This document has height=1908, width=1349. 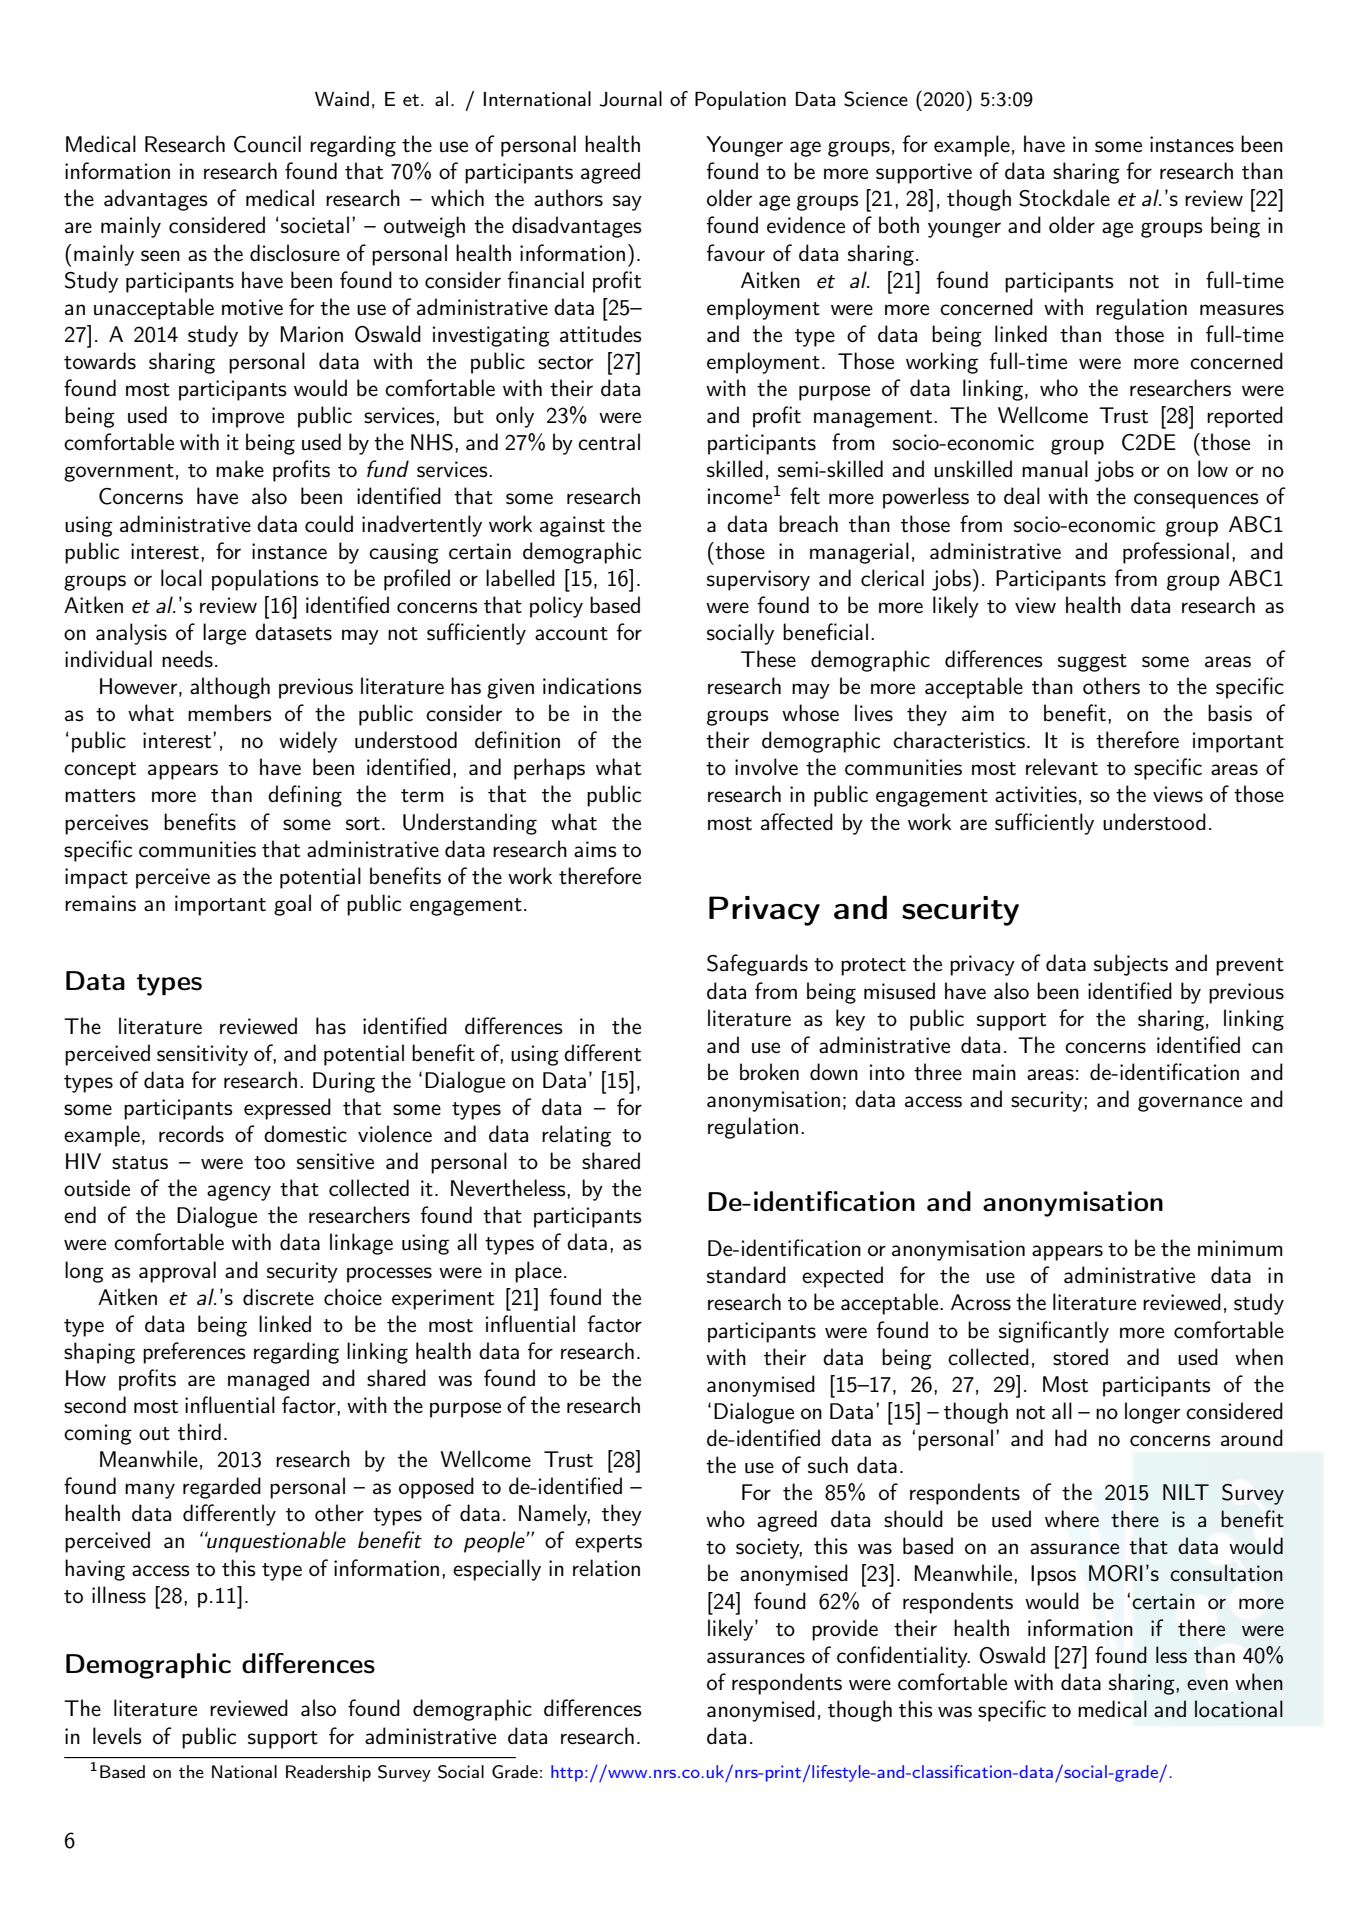 What do you see at coordinates (1080, 1357) in the document?
I see `stored` at bounding box center [1080, 1357].
